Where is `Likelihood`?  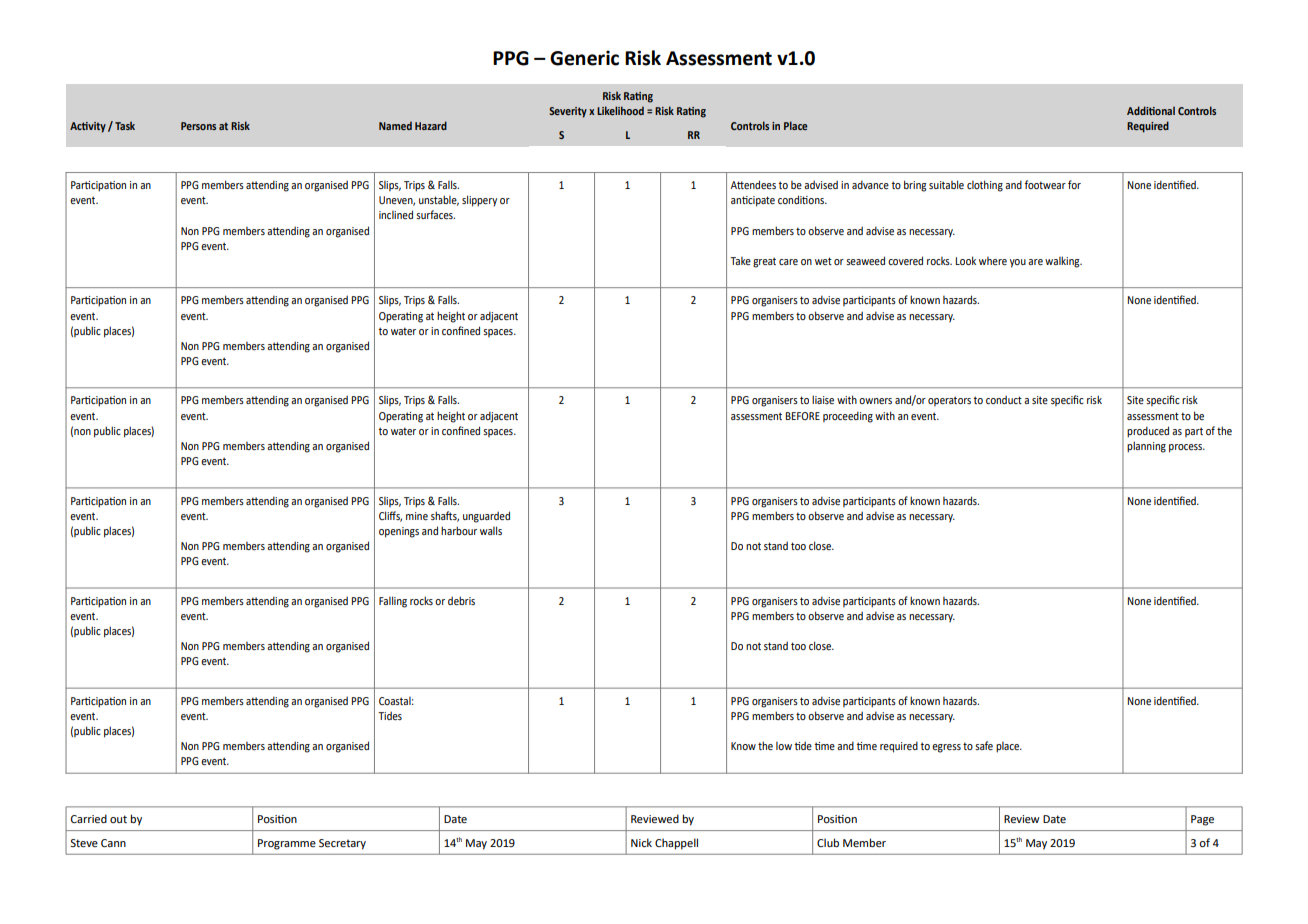
Likelihood is located at coordinates (620, 110).
